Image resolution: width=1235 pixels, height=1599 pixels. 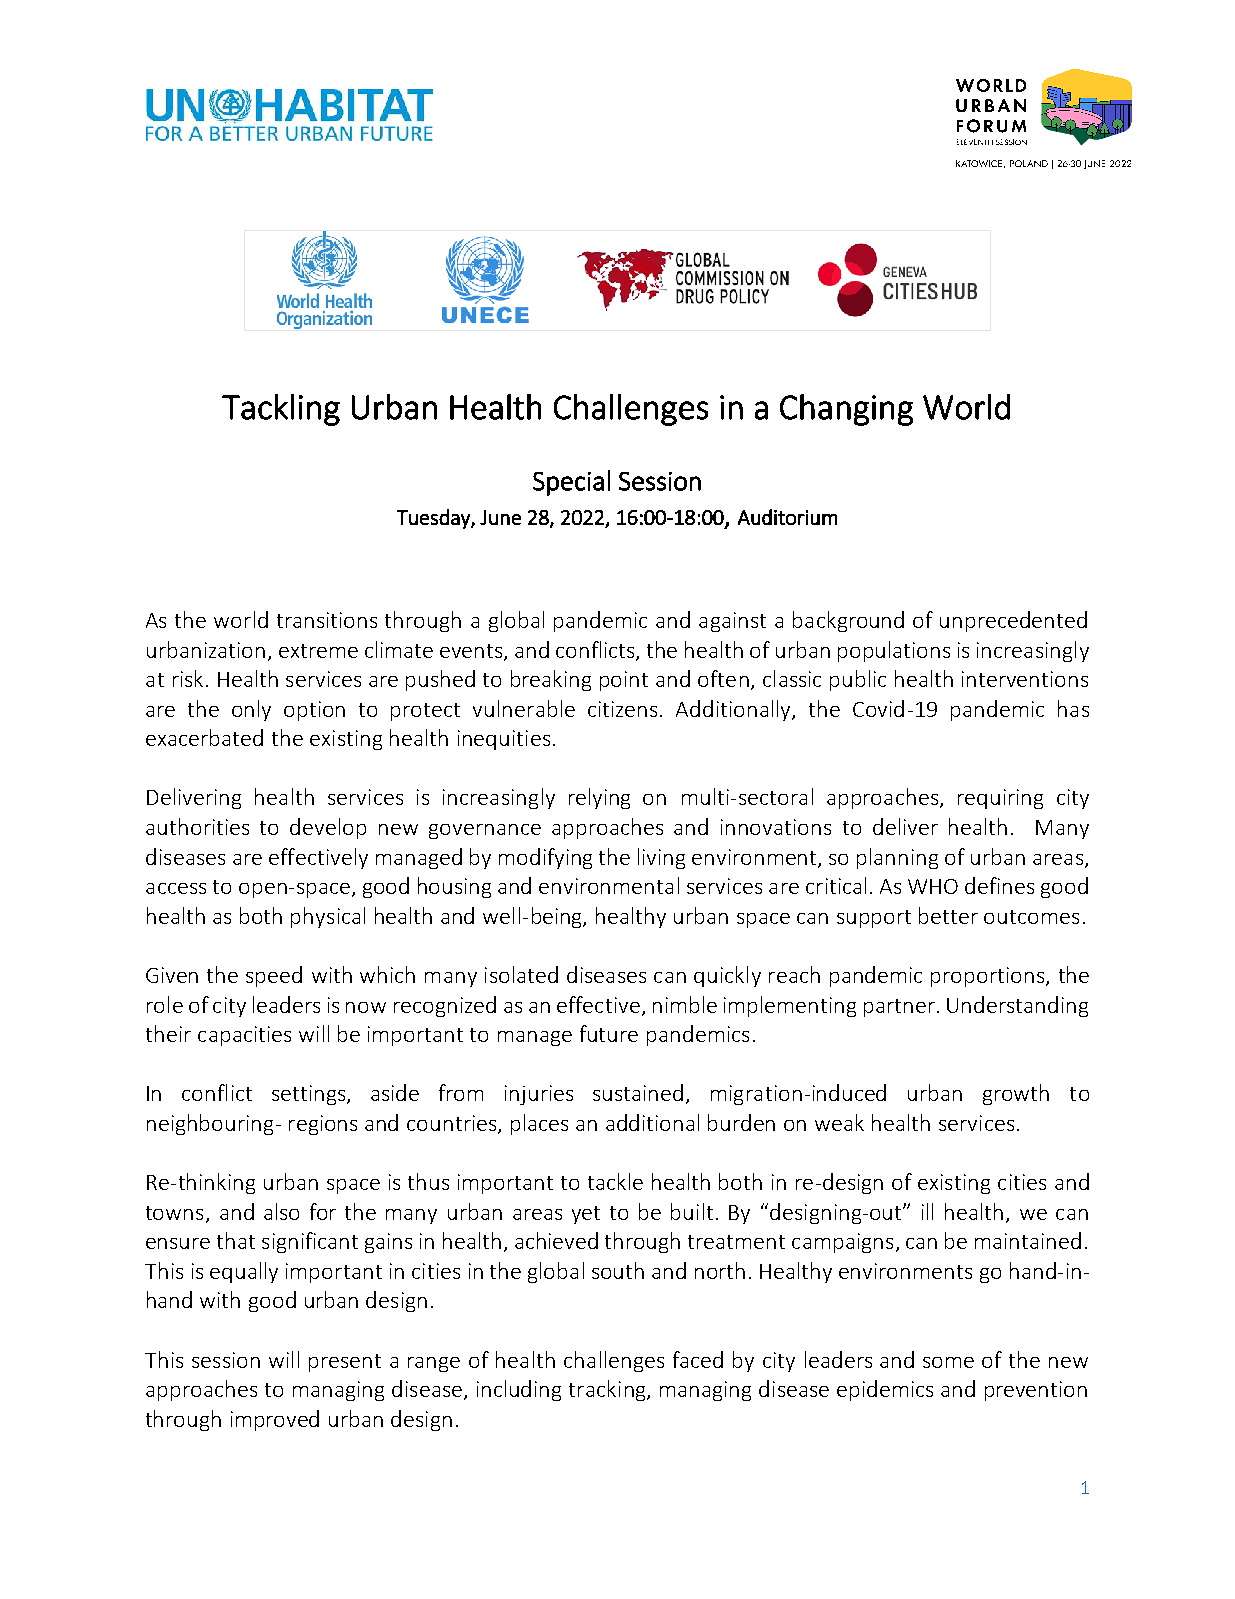 I want to click on Changing, so click(x=846, y=410).
